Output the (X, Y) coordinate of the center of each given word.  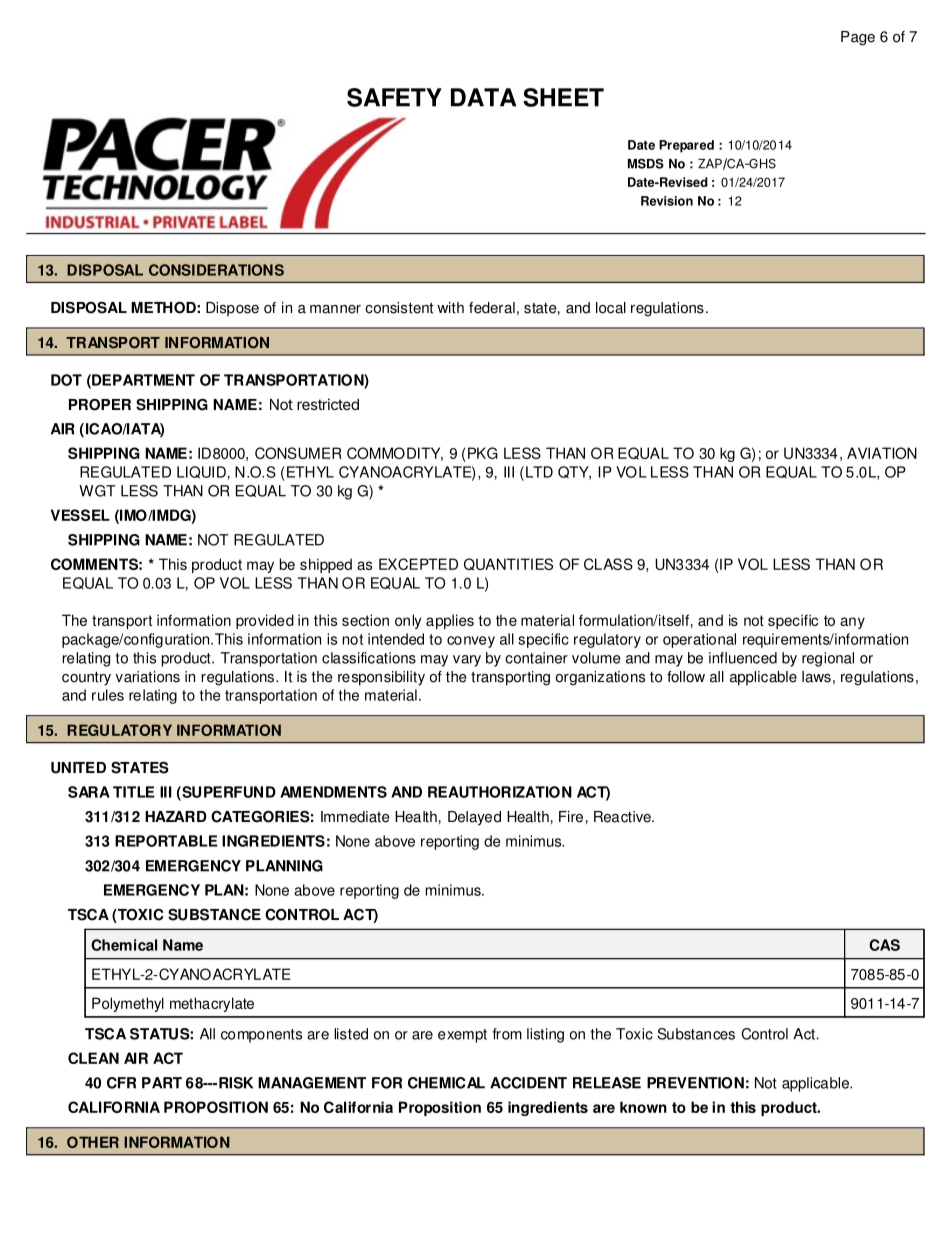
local (611, 308)
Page (858, 38)
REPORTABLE (166, 841)
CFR (121, 1083)
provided (265, 621)
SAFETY (394, 97)
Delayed (474, 818)
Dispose (232, 309)
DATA (483, 97)
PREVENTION (695, 1083)
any (852, 623)
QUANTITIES (508, 564)
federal (492, 308)
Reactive (623, 817)
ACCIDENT (528, 1083)
